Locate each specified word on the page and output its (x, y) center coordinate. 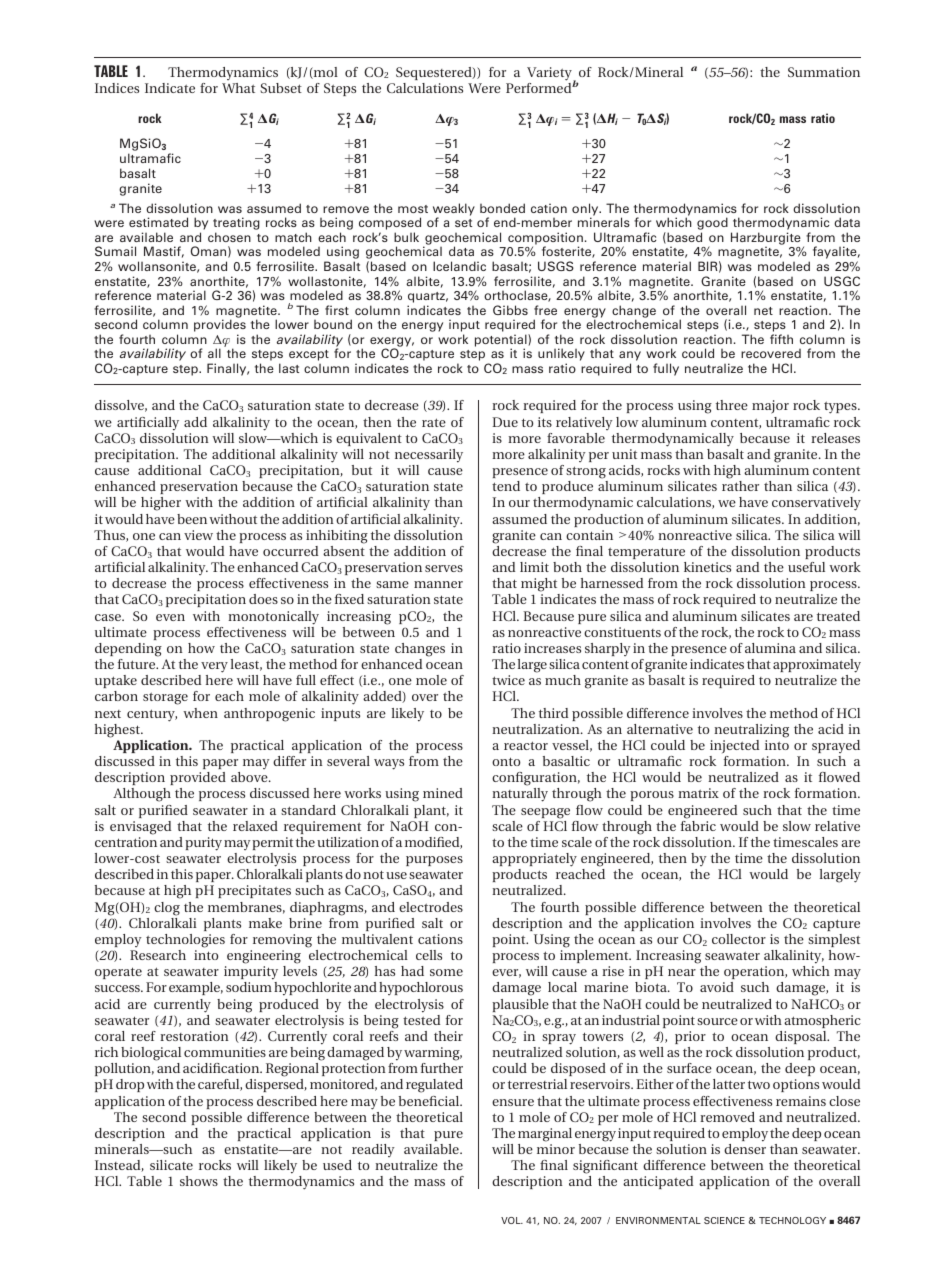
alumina (770, 648)
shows (199, 1181)
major (770, 407)
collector (739, 939)
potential (502, 341)
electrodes (431, 907)
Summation (824, 72)
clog (167, 909)
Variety (550, 75)
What (238, 88)
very (214, 667)
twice (508, 680)
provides (220, 327)
